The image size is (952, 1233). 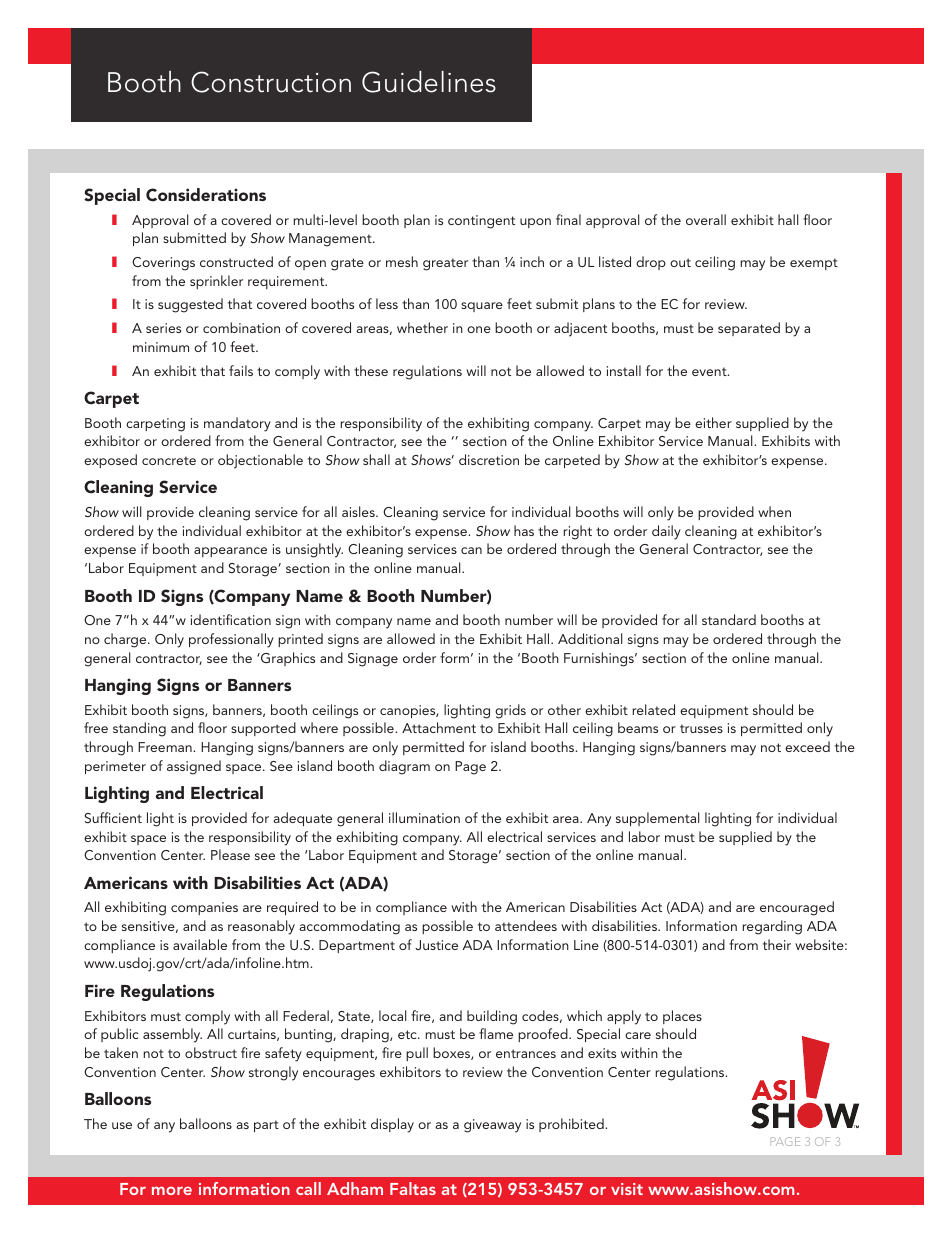 I want to click on more, so click(x=172, y=1190).
